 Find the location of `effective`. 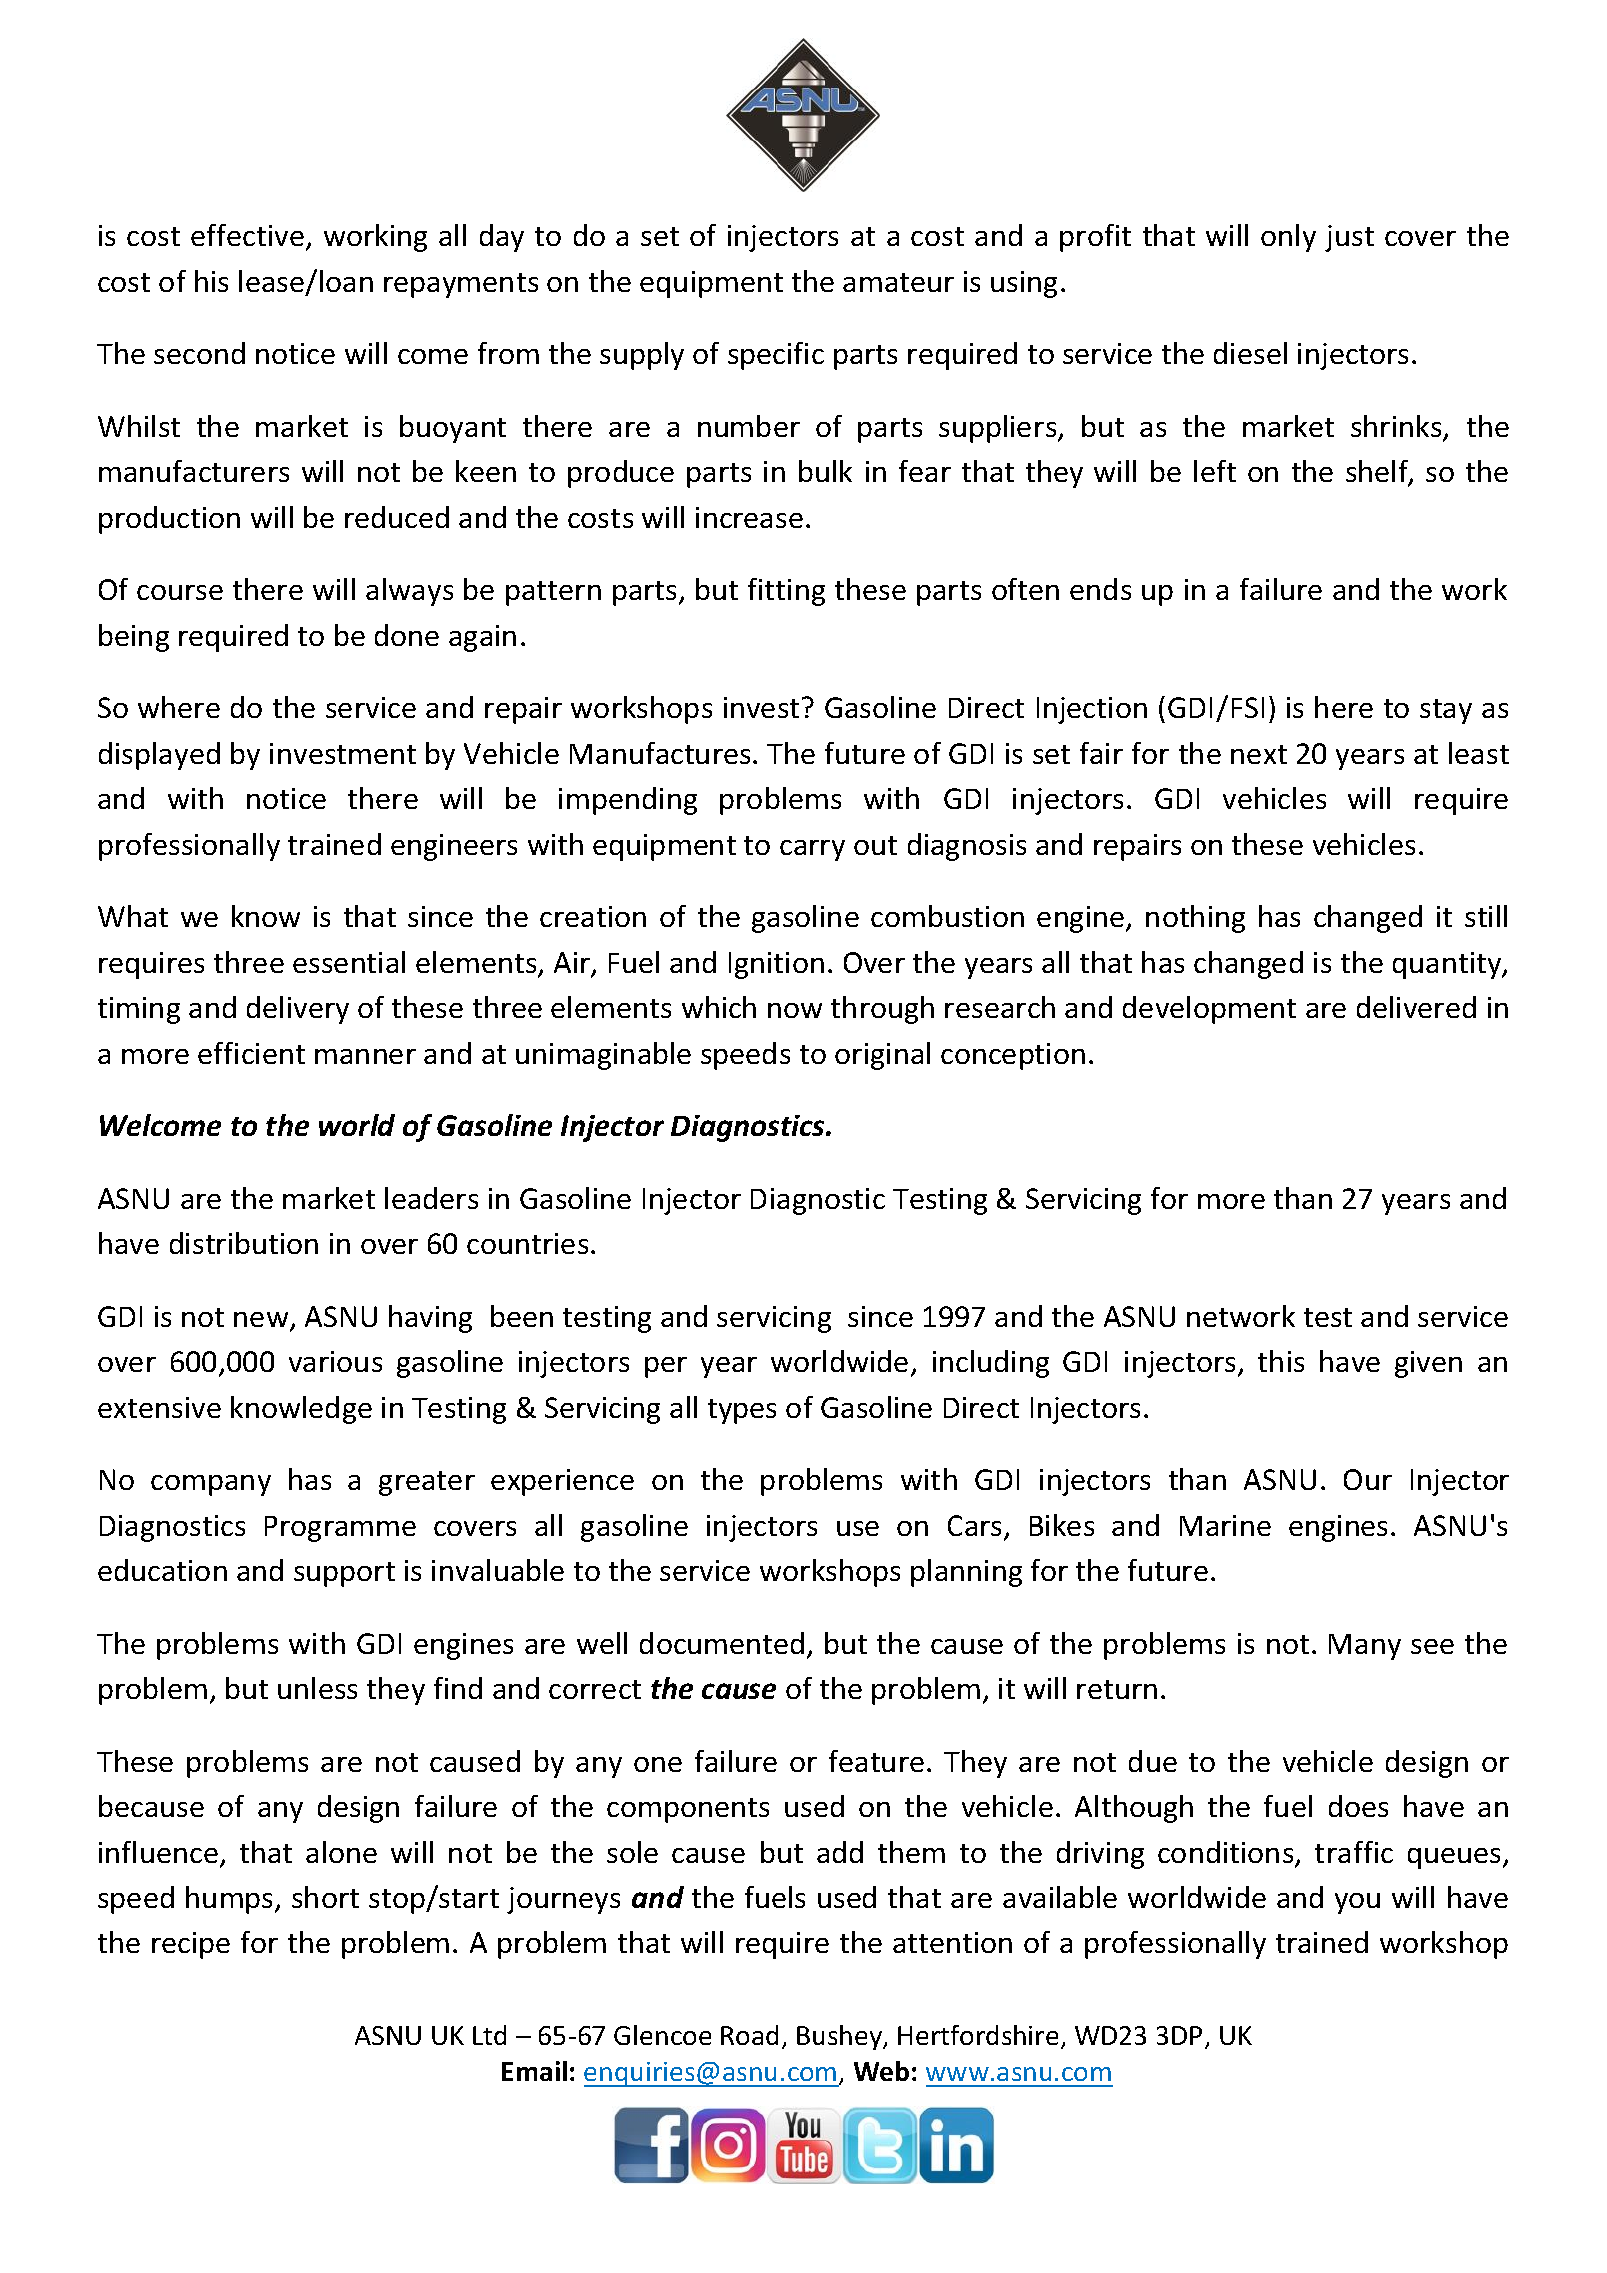

effective is located at coordinates (247, 235).
